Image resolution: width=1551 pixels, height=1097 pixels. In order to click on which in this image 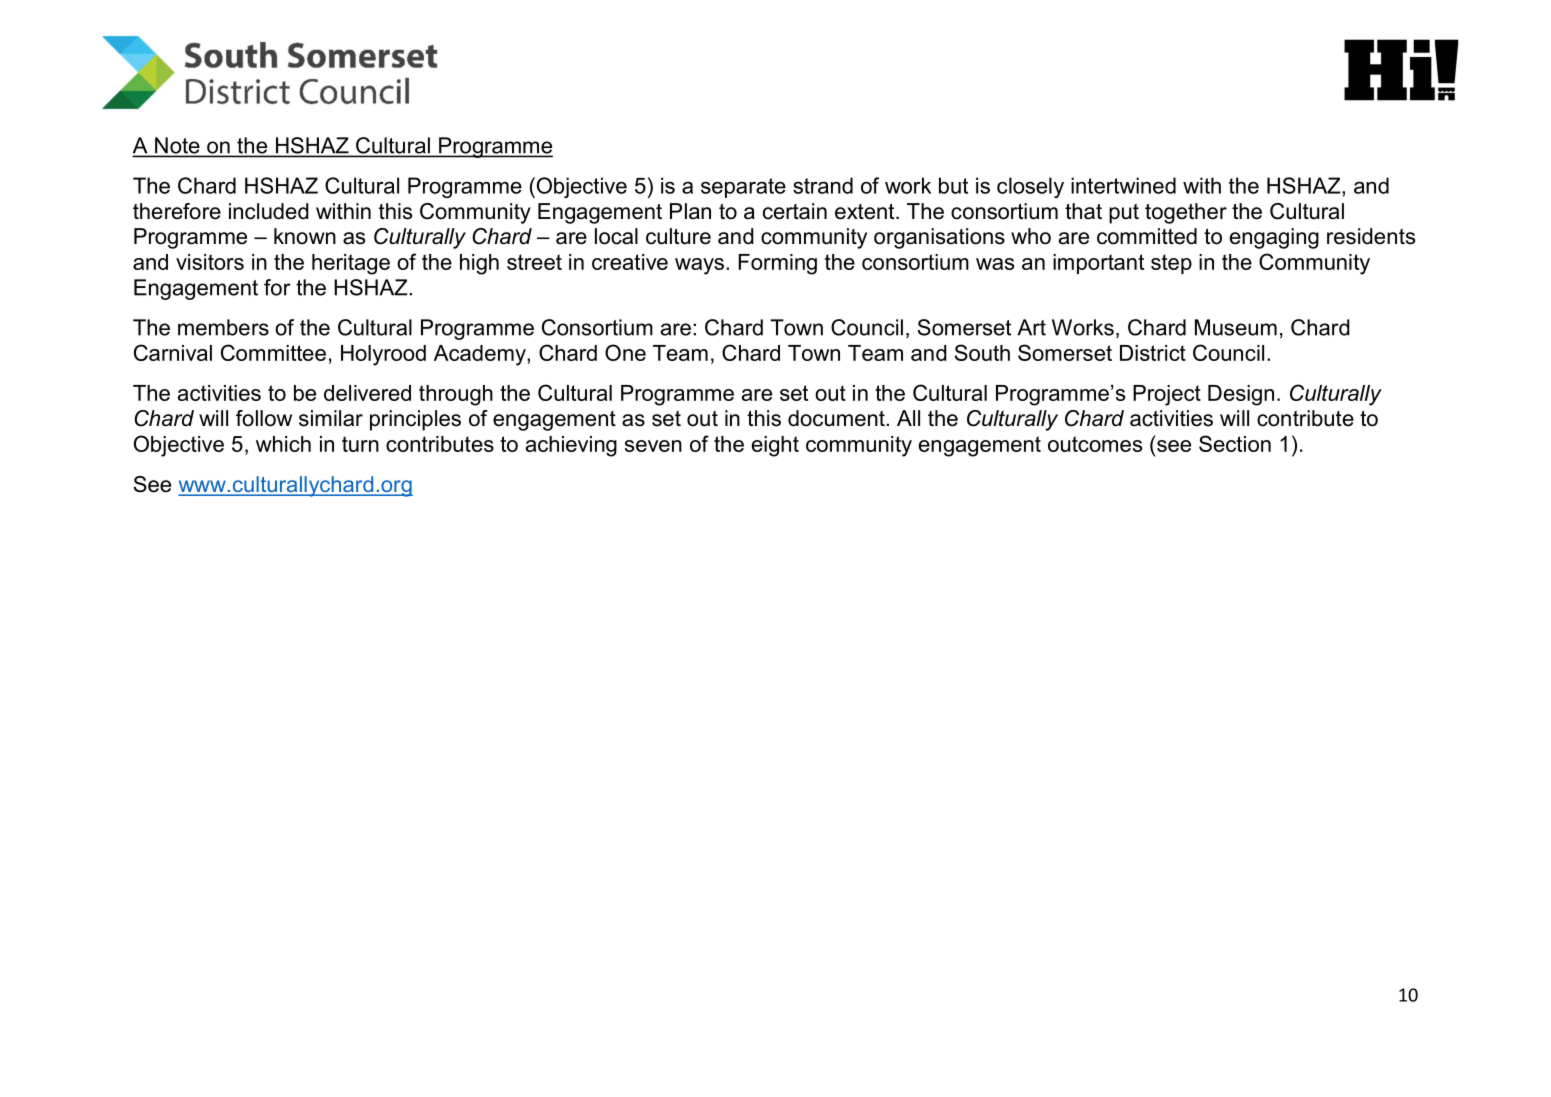, I will do `click(283, 444)`.
